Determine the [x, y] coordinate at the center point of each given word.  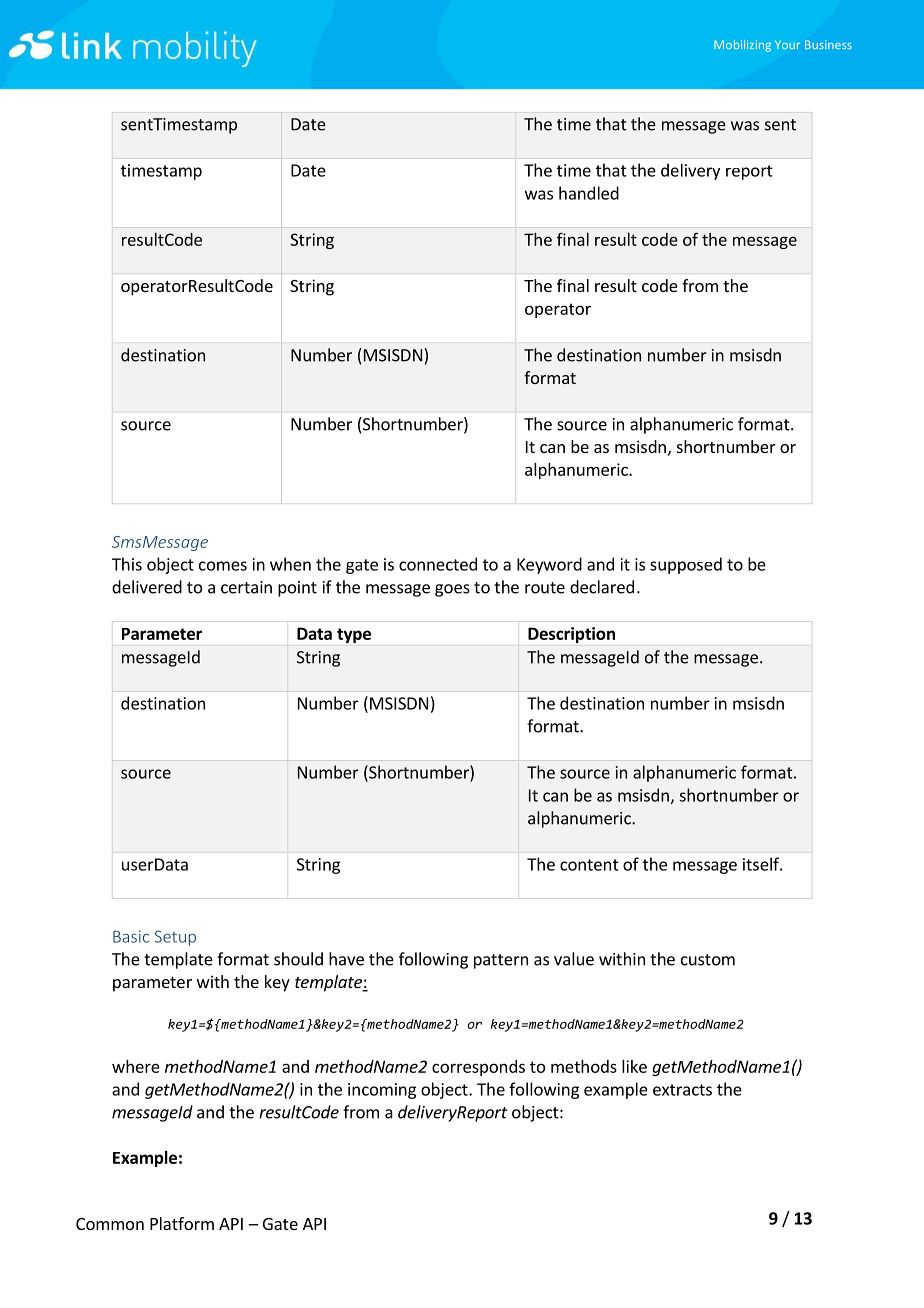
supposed [686, 565]
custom [708, 960]
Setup [175, 938]
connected [438, 564]
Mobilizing [742, 46]
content [589, 865]
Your [787, 44]
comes [223, 566]
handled [589, 193]
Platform [182, 1223]
